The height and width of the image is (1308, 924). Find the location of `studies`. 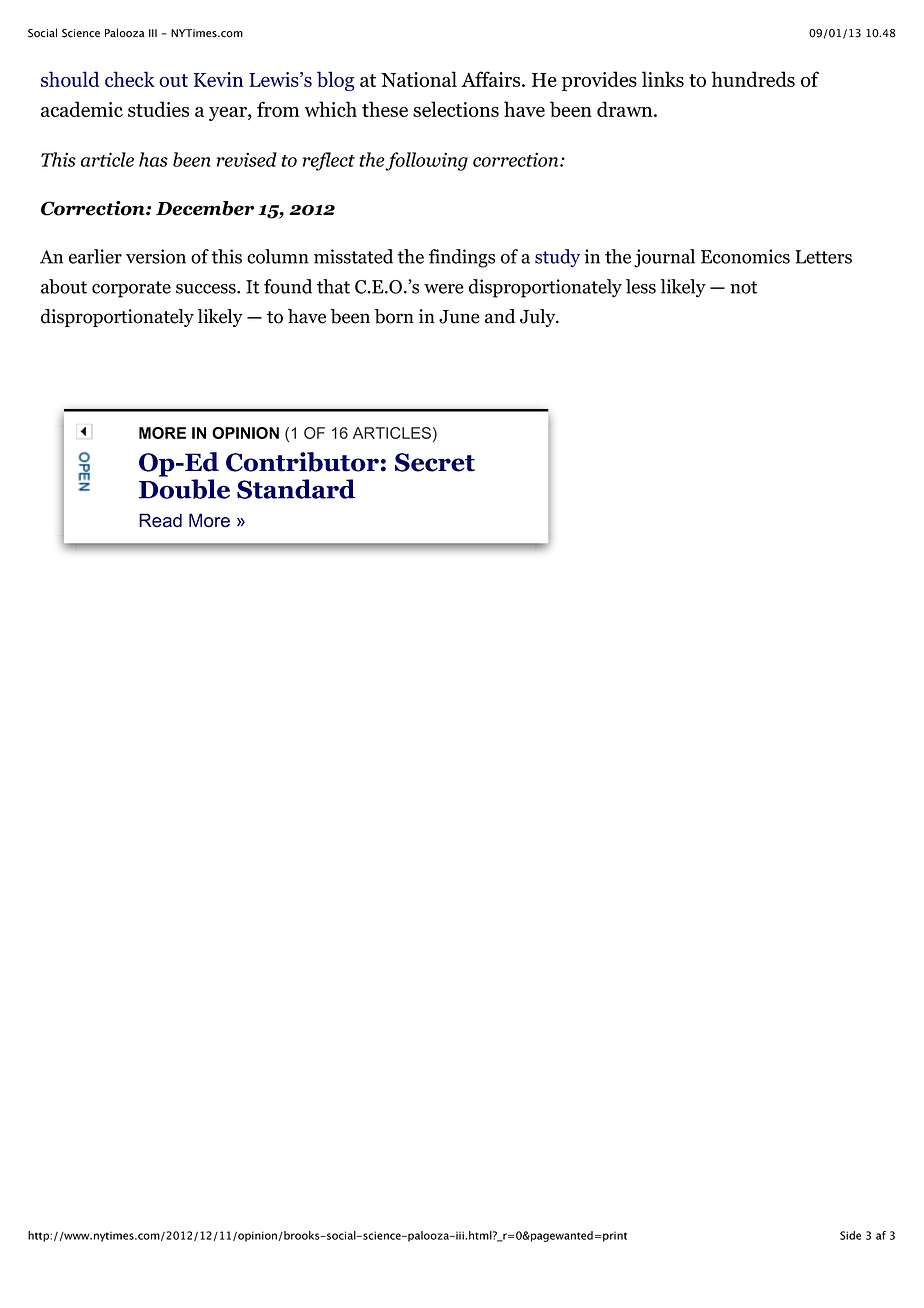

studies is located at coordinates (158, 109).
